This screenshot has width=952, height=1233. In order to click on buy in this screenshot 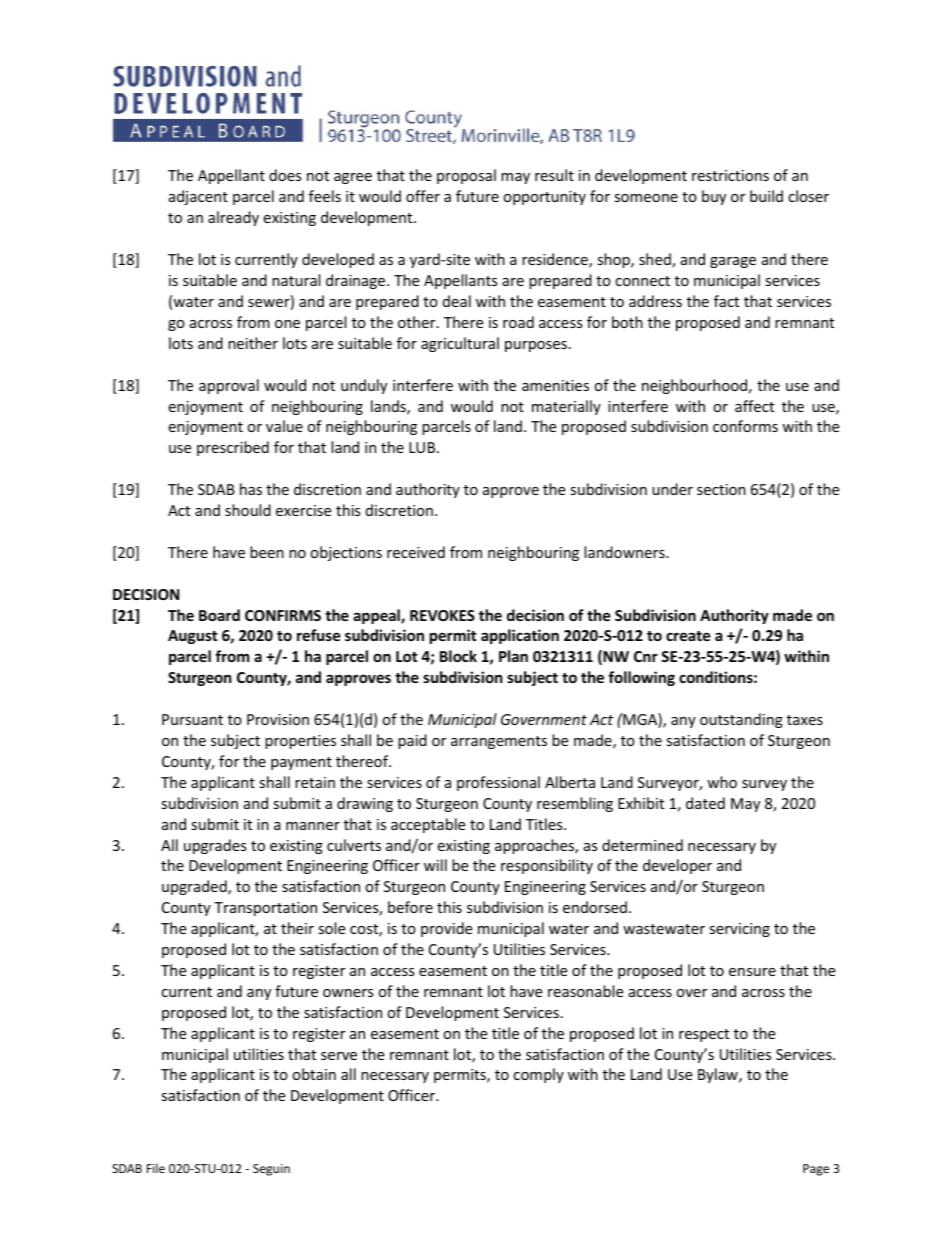, I will do `click(714, 197)`.
